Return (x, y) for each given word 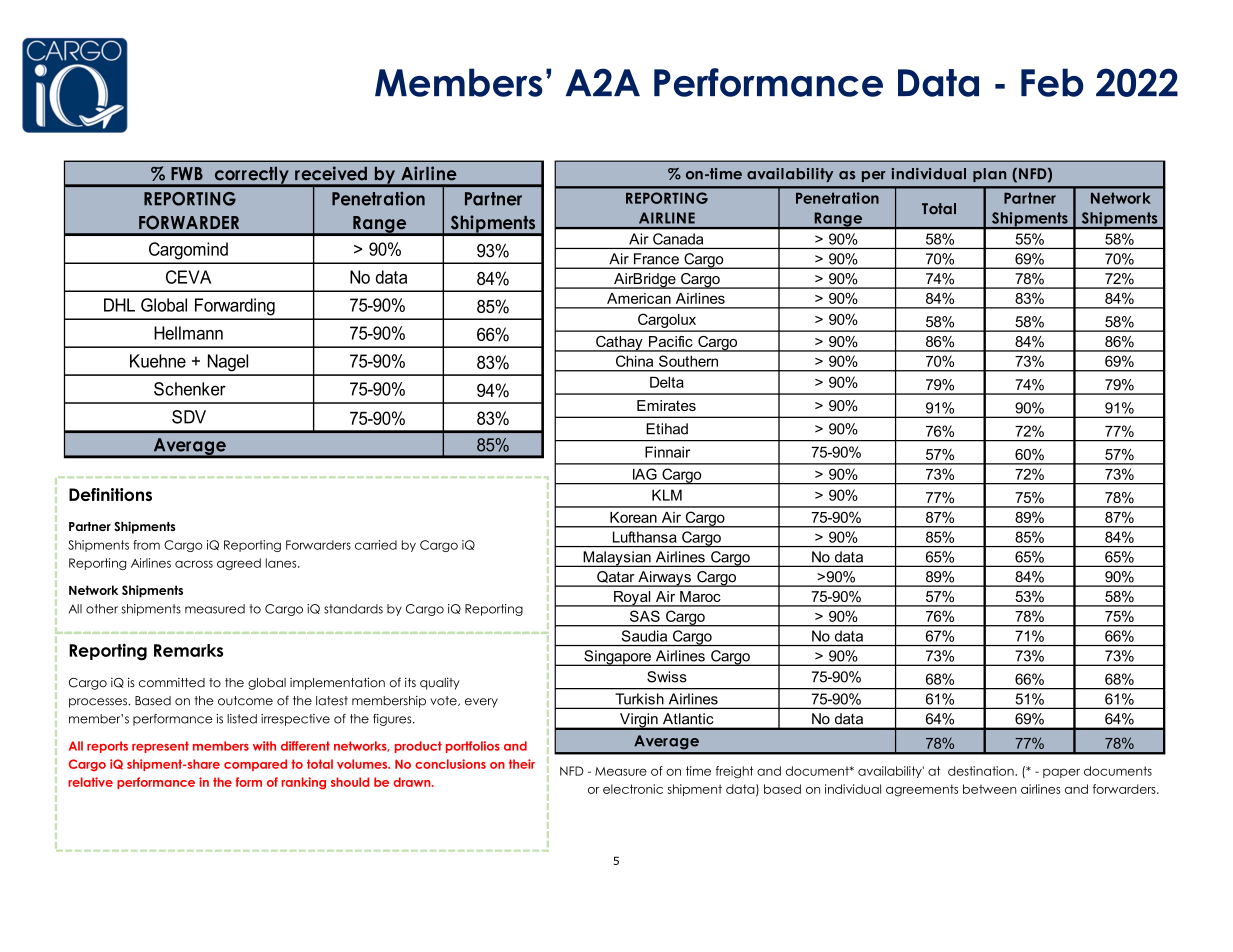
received (331, 173)
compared (255, 765)
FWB (187, 173)
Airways (664, 579)
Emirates (666, 405)
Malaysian (617, 559)
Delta (667, 382)
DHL (119, 305)
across (194, 564)
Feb (1052, 82)
